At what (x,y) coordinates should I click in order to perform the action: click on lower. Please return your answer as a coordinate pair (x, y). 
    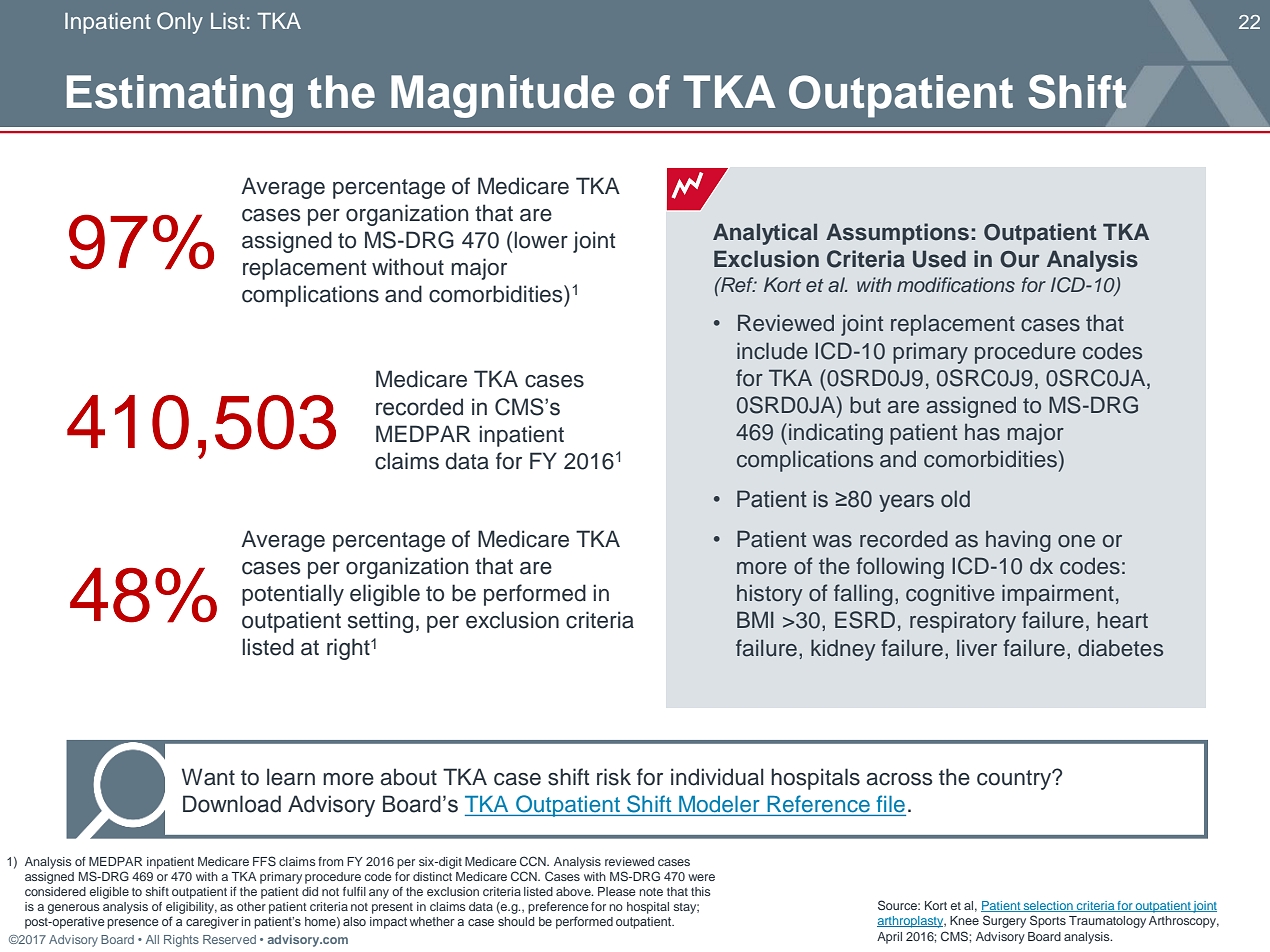
    Looking at the image, I should click on (541, 240).
